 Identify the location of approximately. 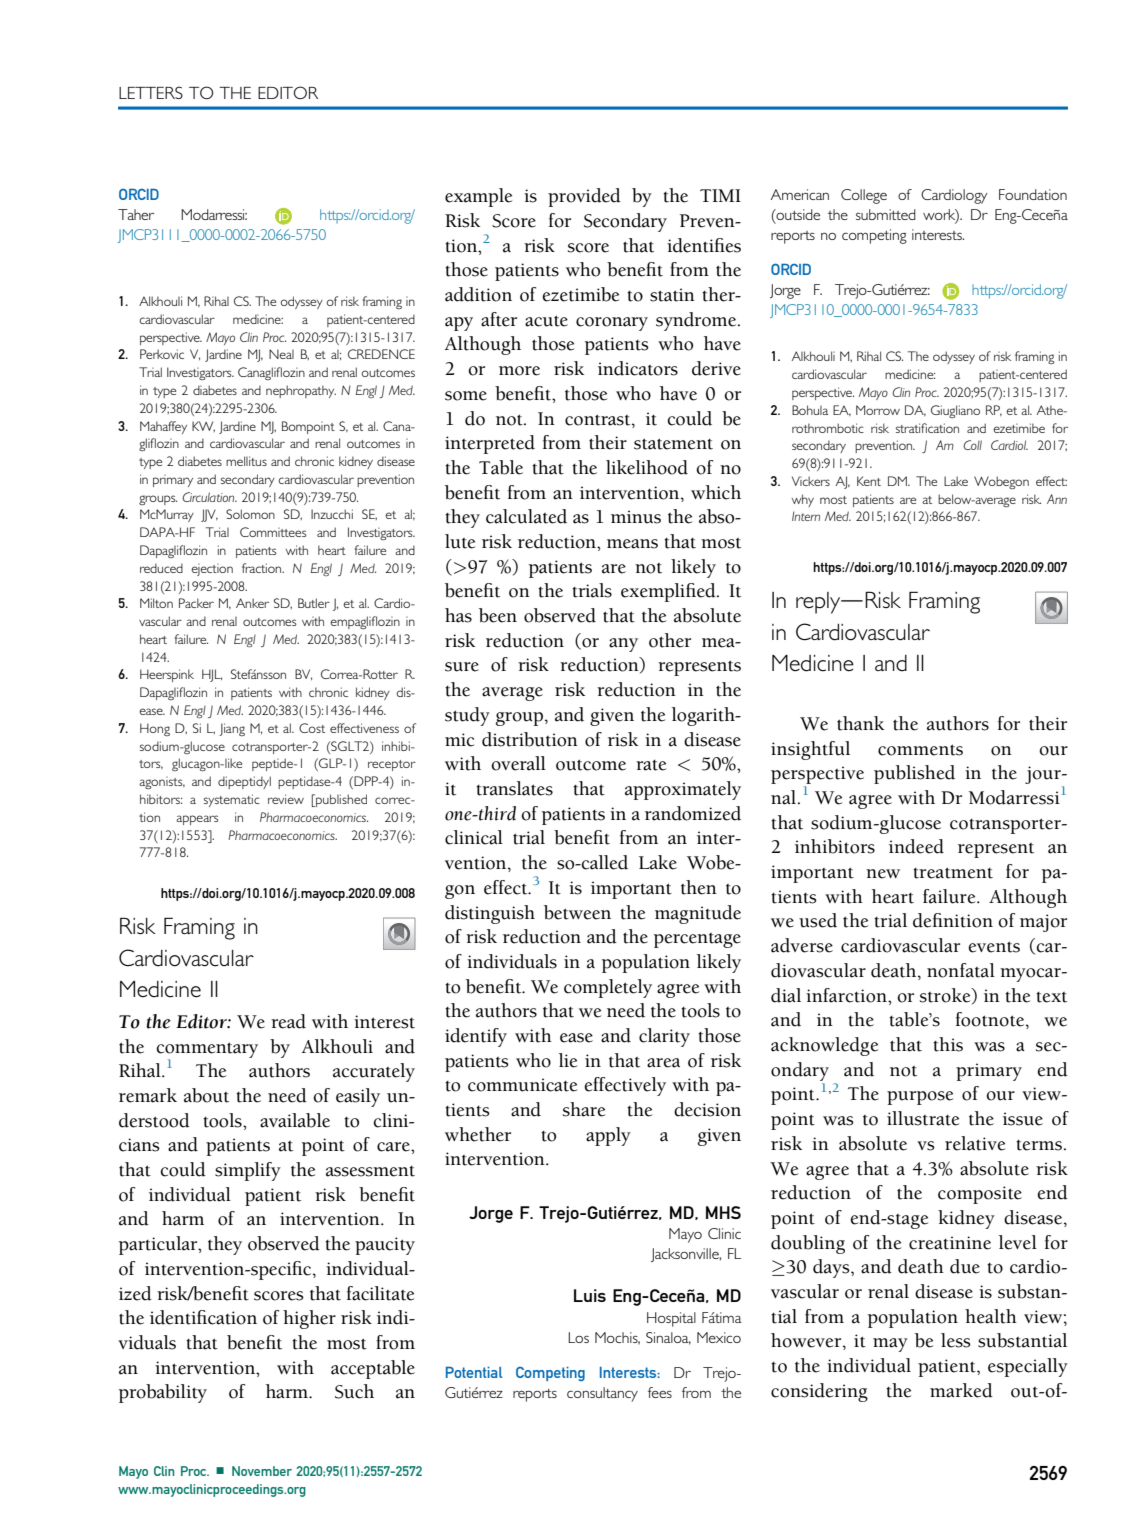
(683, 790).
